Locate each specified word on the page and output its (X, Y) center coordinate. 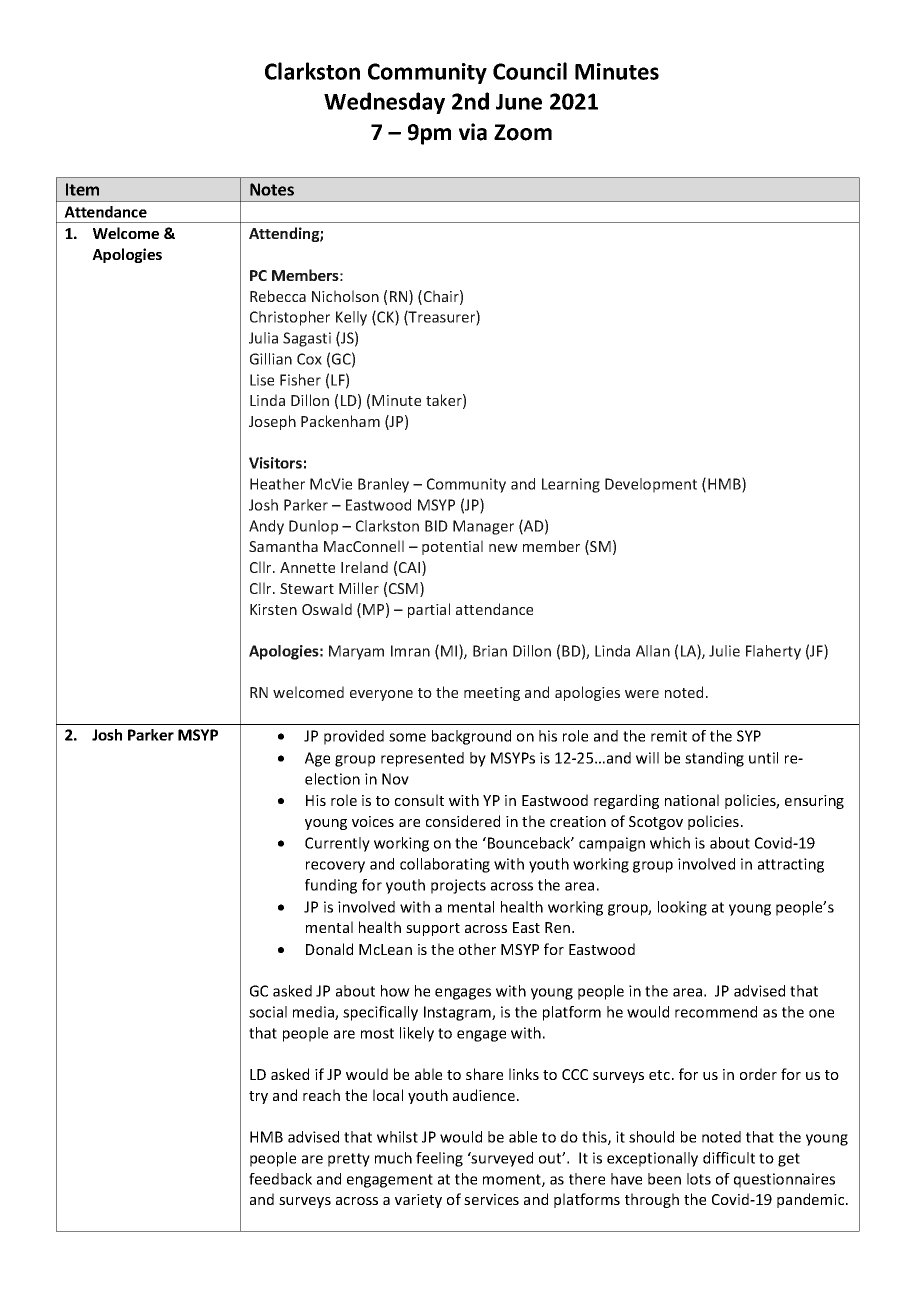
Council (530, 71)
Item (82, 189)
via (473, 132)
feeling (439, 1159)
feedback (280, 1179)
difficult (729, 1158)
